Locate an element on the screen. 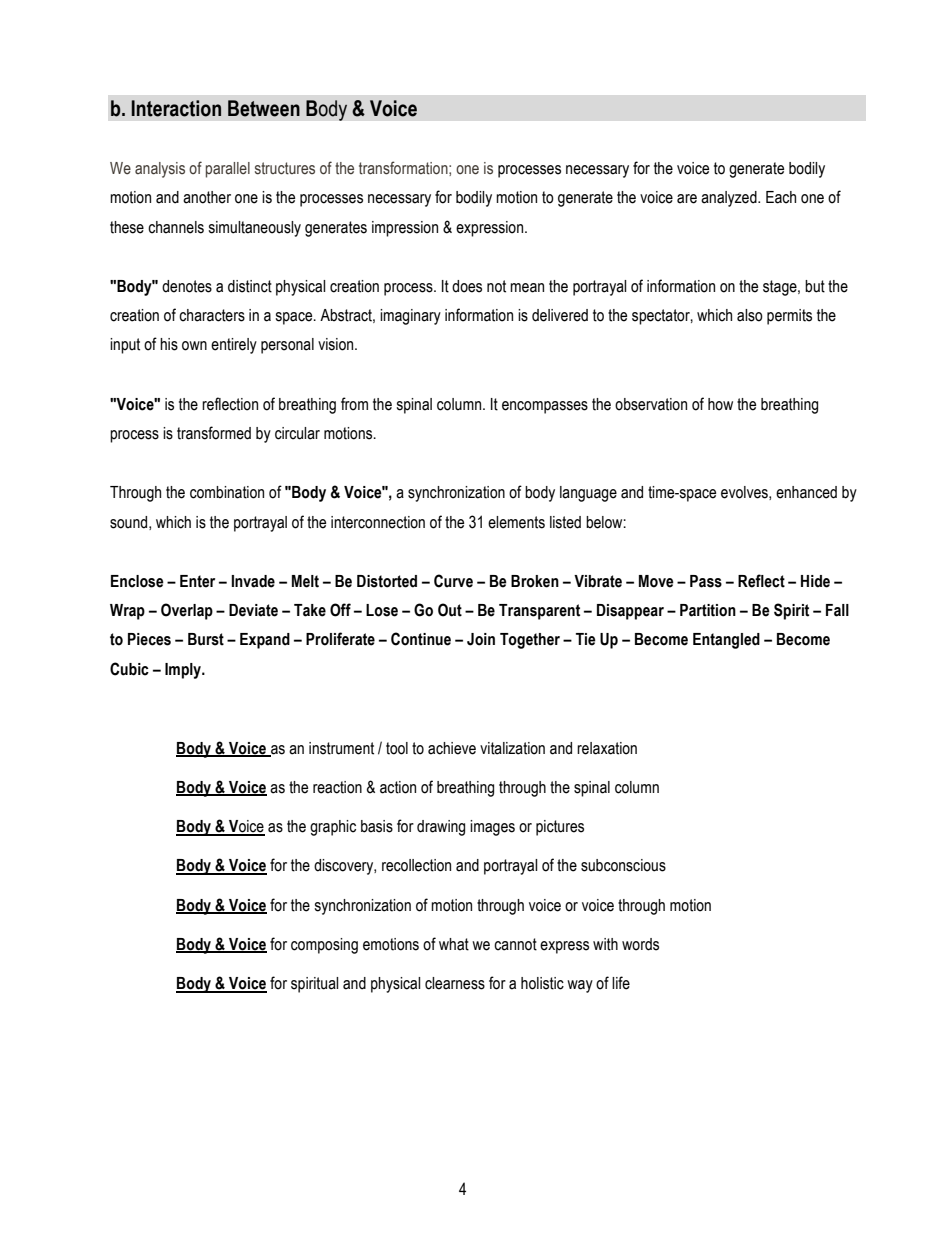 The height and width of the screenshot is (1233, 952). impression is located at coordinates (405, 229).
